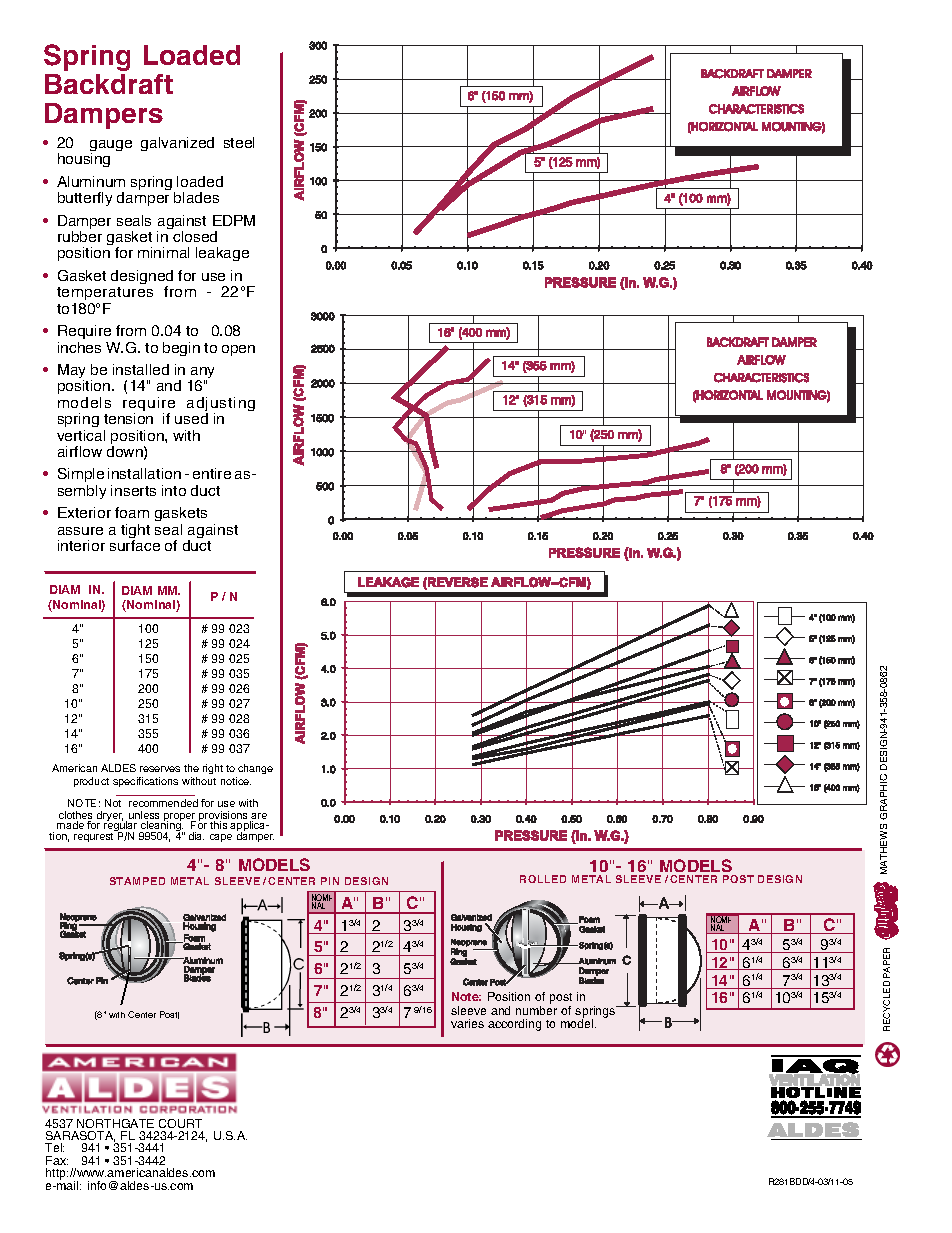 This document has height=1233, width=952. What do you see at coordinates (115, 1123) in the document?
I see `NORTHGATE` at bounding box center [115, 1123].
